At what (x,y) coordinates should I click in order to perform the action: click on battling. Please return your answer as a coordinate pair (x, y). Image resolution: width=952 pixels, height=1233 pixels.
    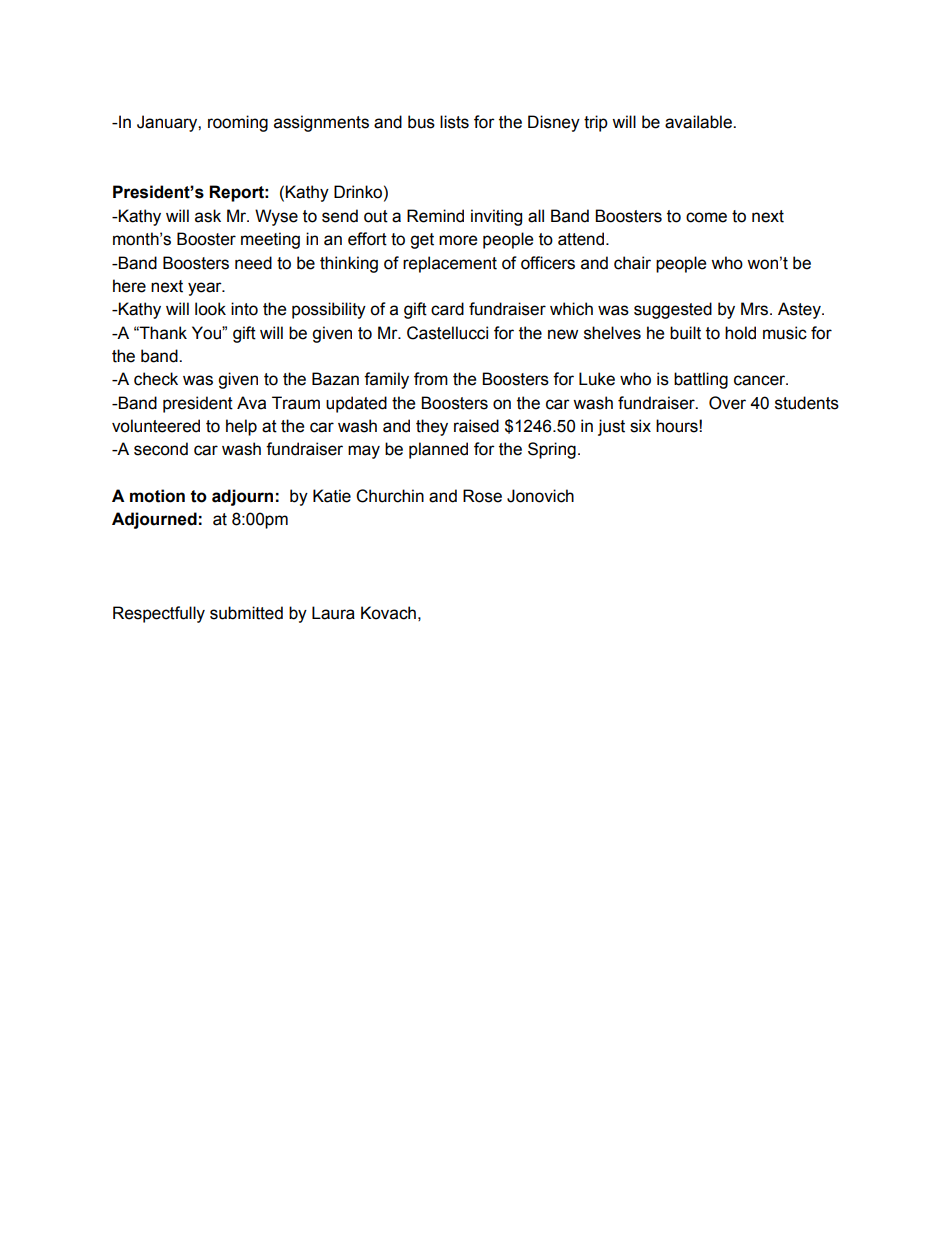
    Looking at the image, I should click on (701, 380).
